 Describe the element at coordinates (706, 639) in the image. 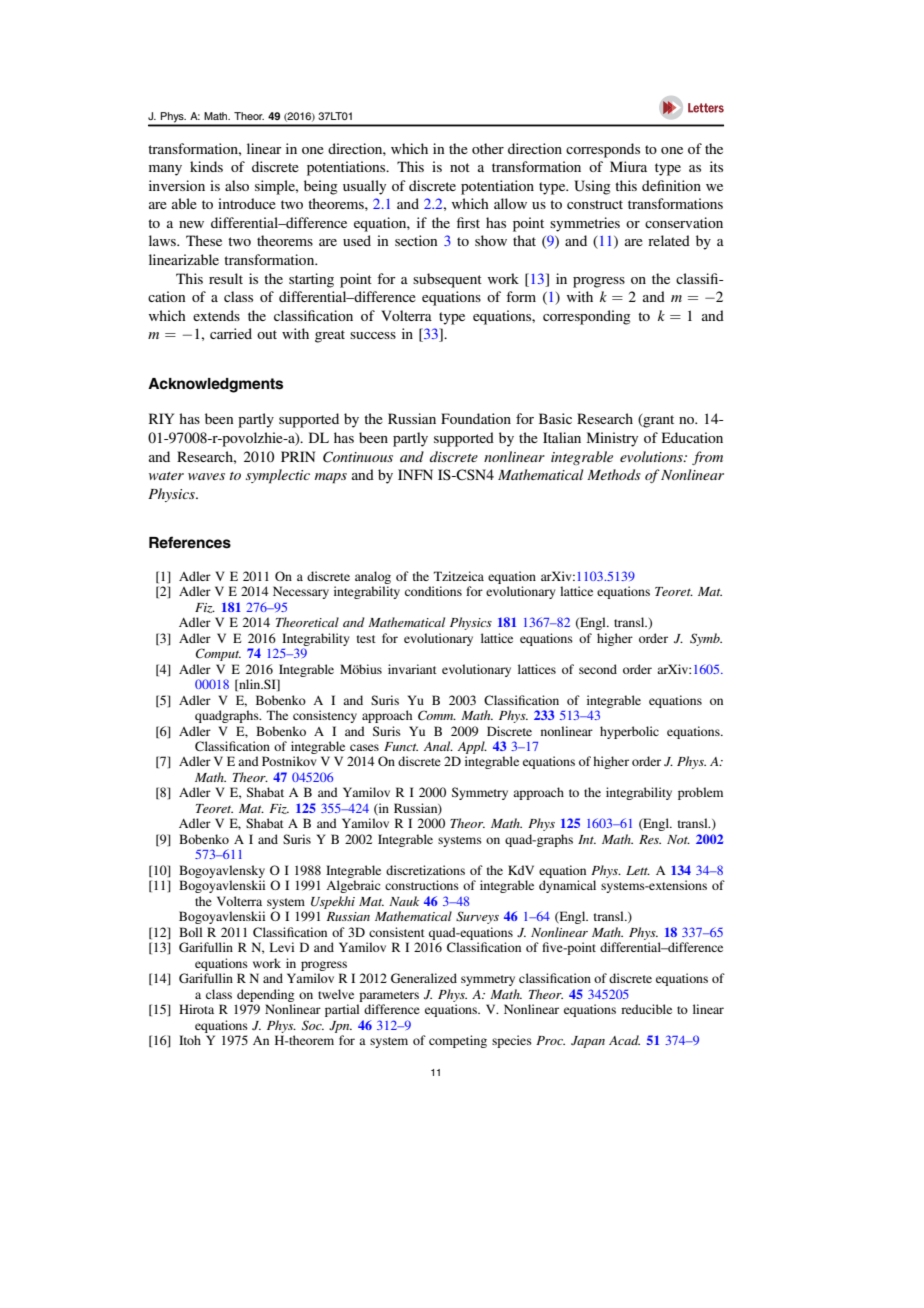

I see `Symb` at that location.
